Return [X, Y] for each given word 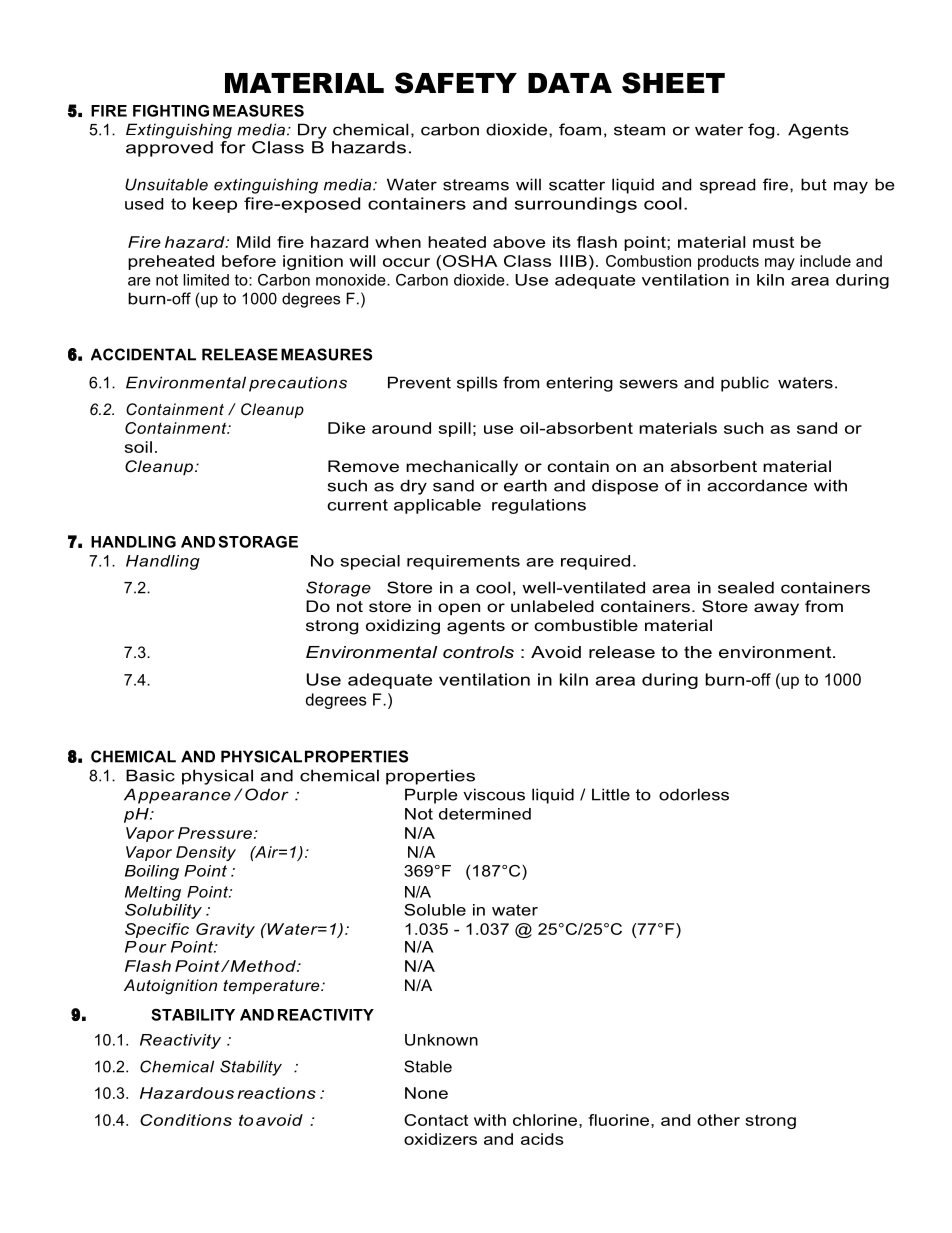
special [370, 562]
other [718, 1120]
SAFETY [456, 83]
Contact [436, 1120]
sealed [746, 587]
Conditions [186, 1120]
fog [761, 131]
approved [169, 149]
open [459, 609]
